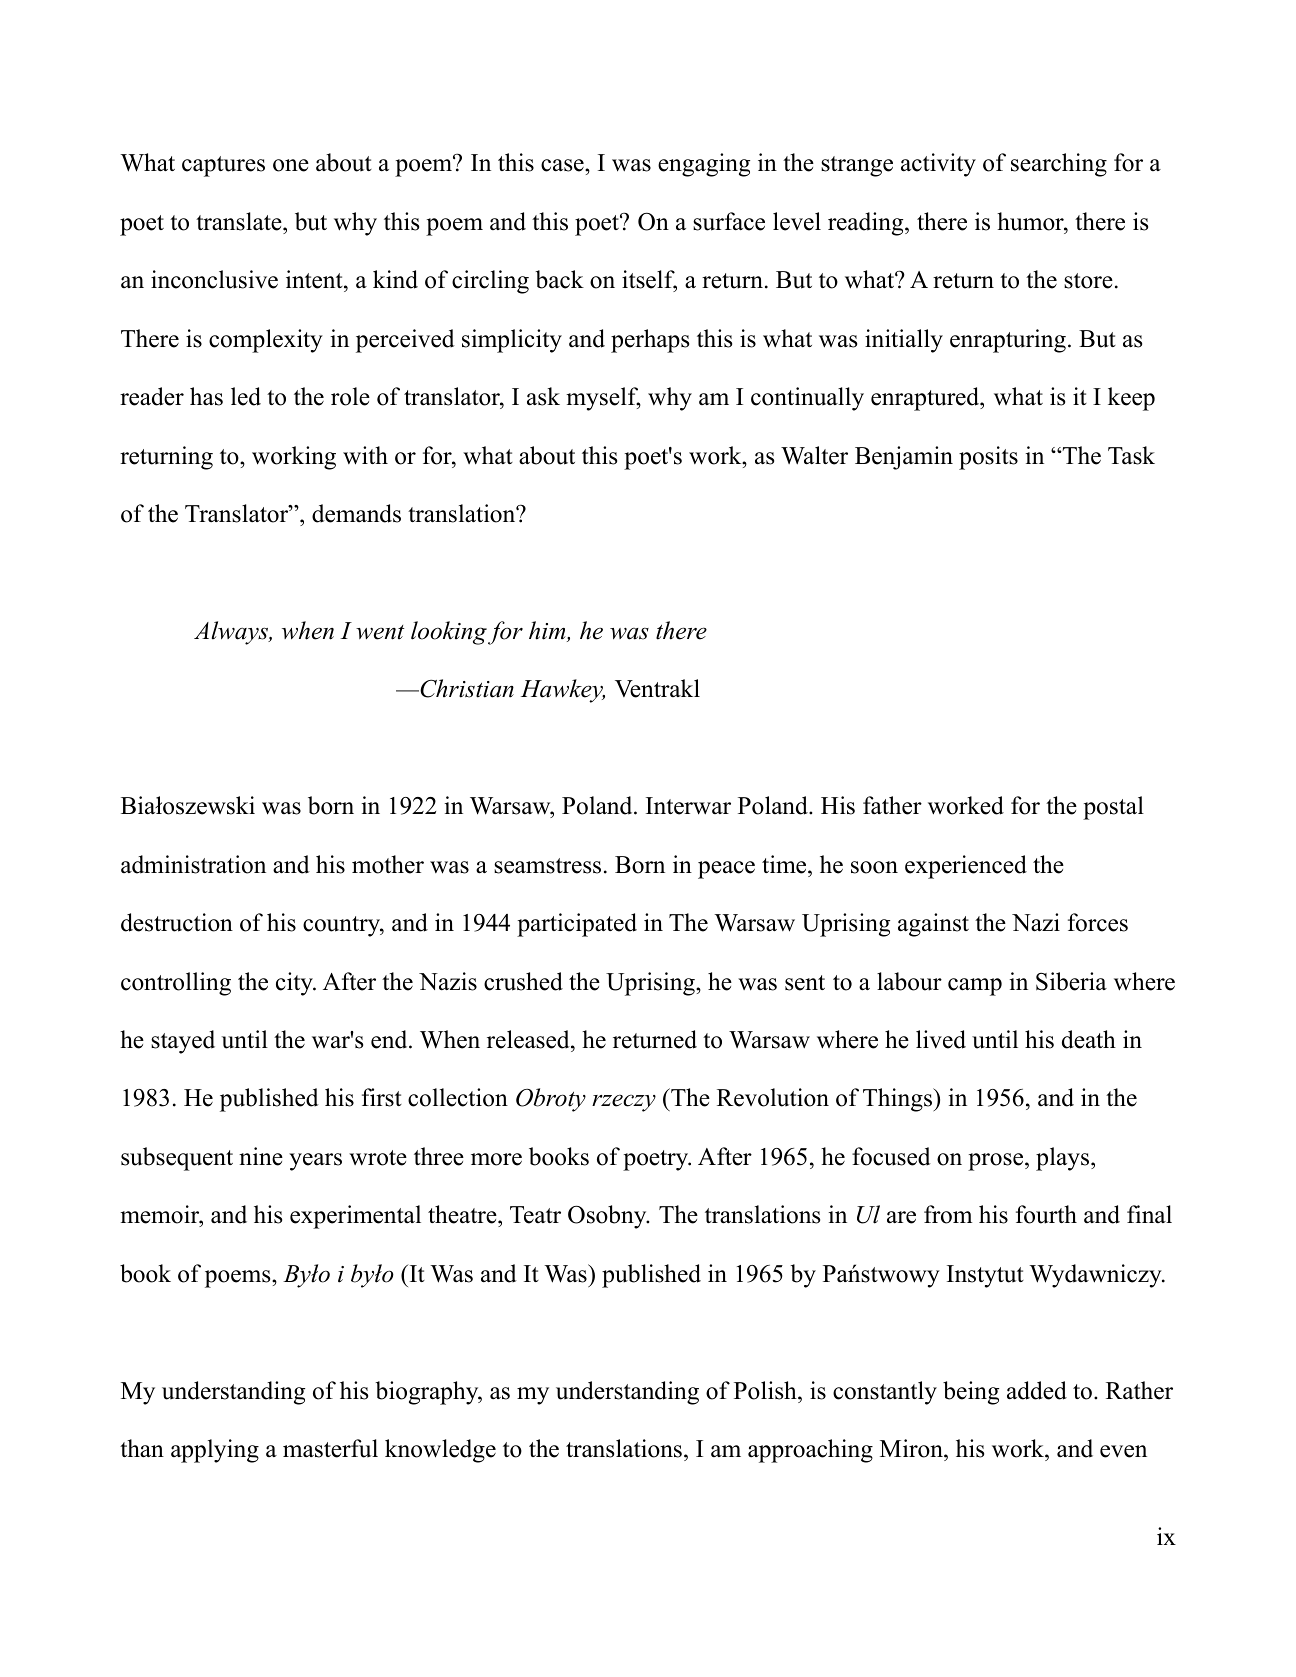 This document has width=1296, height=1677. What do you see at coordinates (215, 1451) in the document?
I see `applying` at bounding box center [215, 1451].
